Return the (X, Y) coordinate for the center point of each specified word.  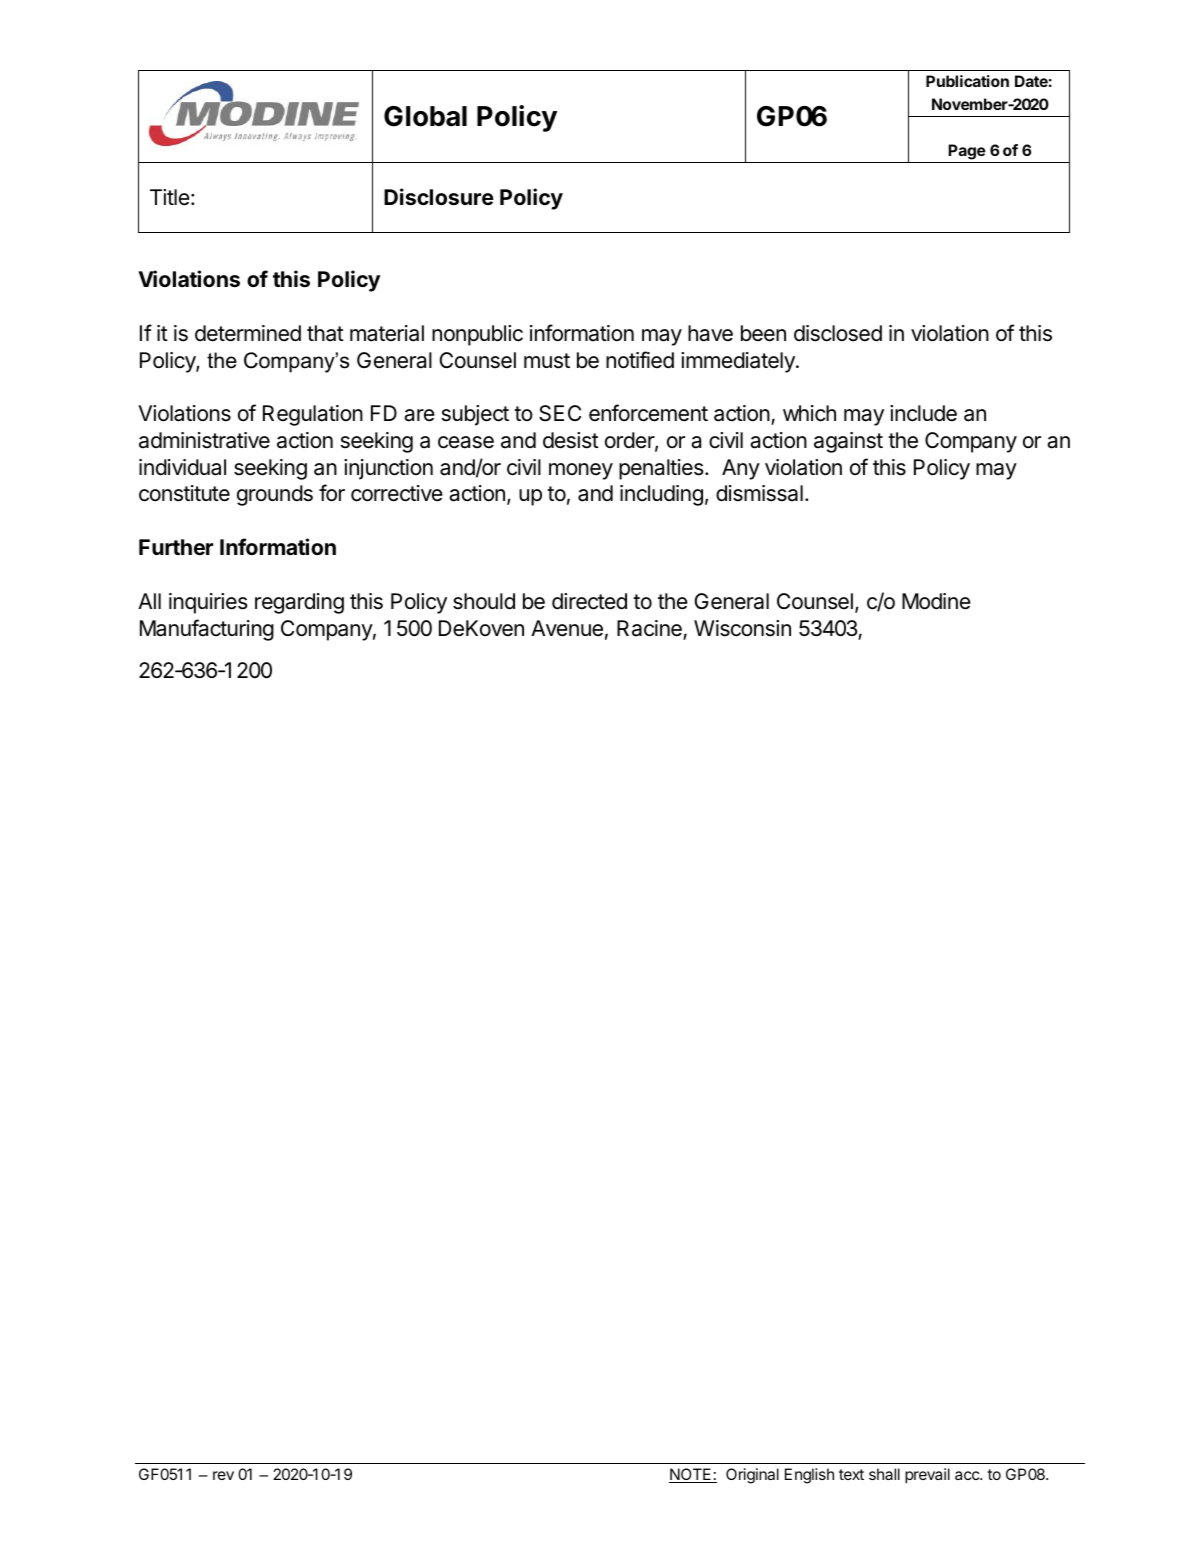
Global (425, 116)
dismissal (759, 493)
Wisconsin (742, 628)
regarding (299, 603)
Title (170, 197)
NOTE (691, 1475)
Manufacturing (207, 630)
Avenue (567, 628)
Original (752, 1476)
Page (967, 152)
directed (589, 601)
